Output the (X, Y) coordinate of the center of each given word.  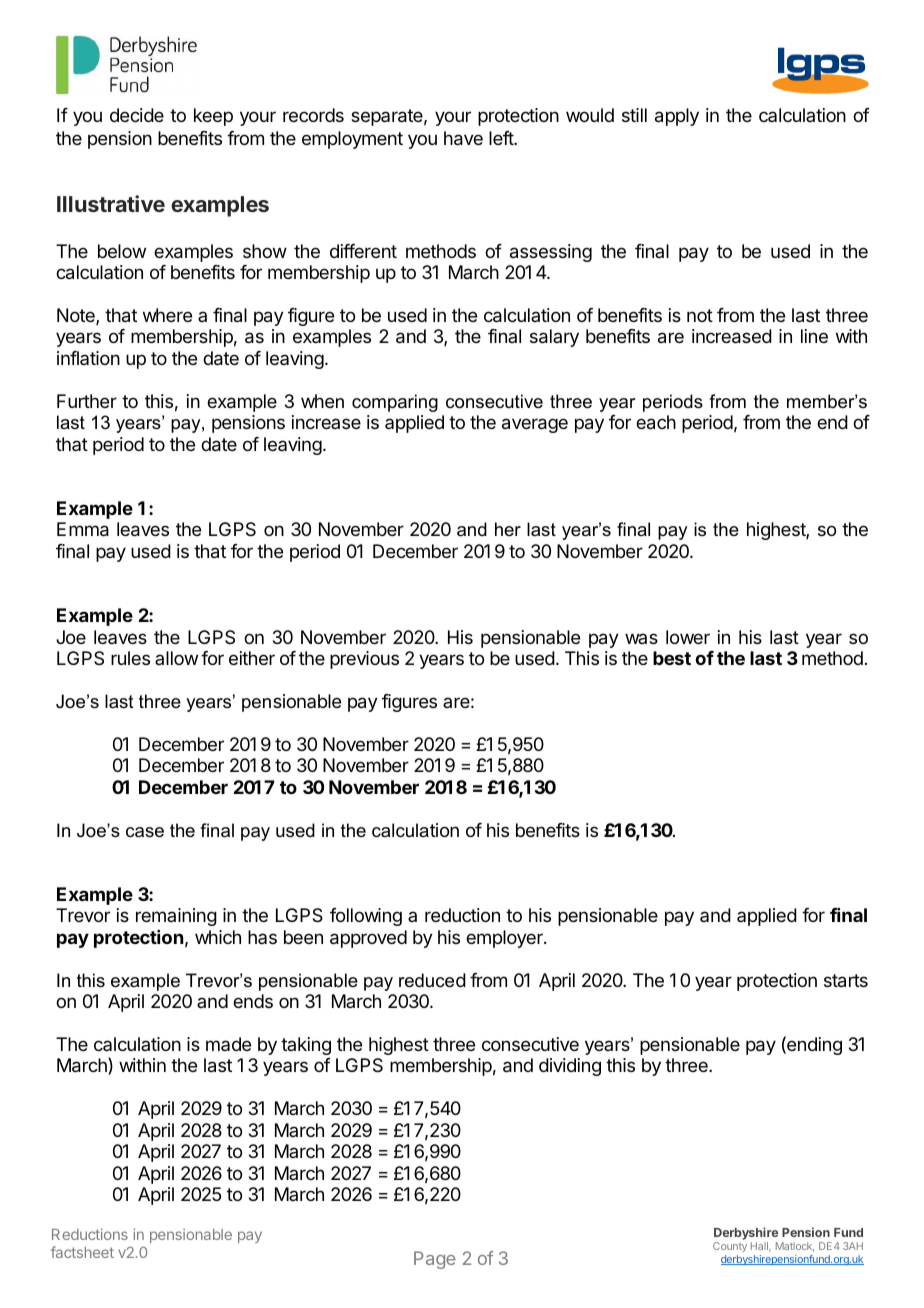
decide (137, 115)
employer (505, 939)
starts (846, 981)
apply (677, 117)
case (145, 832)
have (463, 138)
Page (435, 1260)
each (656, 422)
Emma (83, 529)
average (535, 425)
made (228, 1044)
